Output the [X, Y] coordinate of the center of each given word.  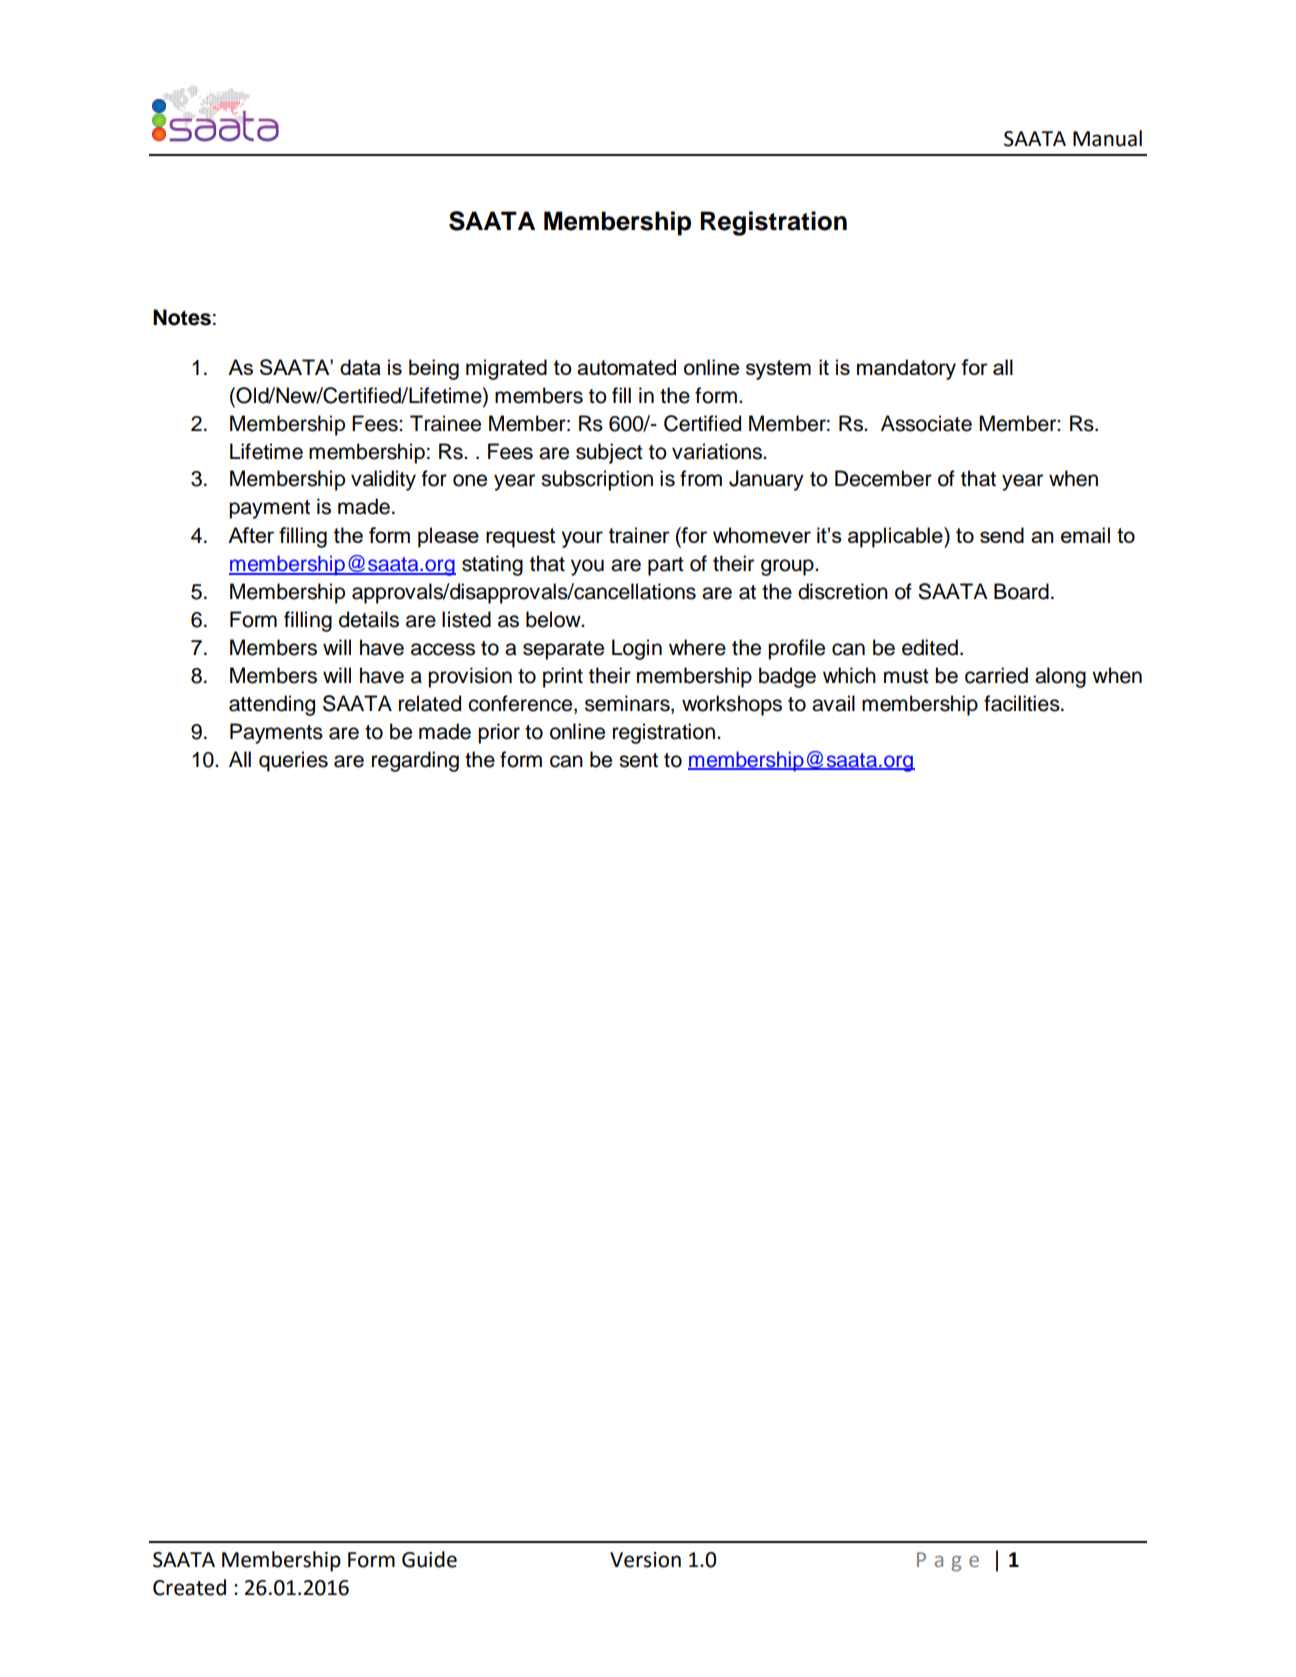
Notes [182, 317]
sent [638, 760]
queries [293, 761]
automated [626, 367]
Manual [1107, 138]
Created [189, 1587]
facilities [1023, 703]
